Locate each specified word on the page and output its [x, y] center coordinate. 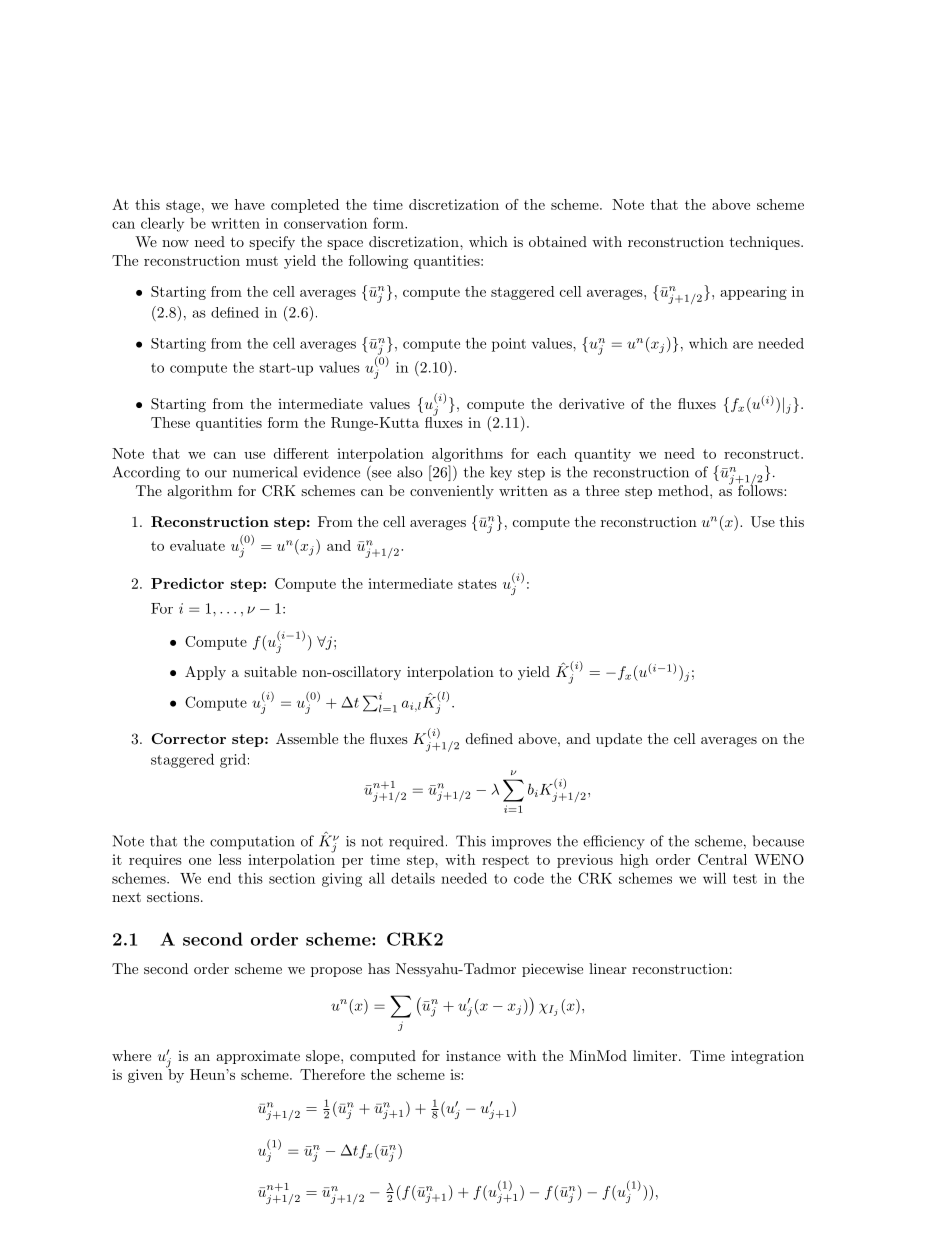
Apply [205, 673]
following [378, 262]
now [175, 243]
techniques [765, 243]
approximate [258, 1057]
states [477, 584]
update [619, 740]
